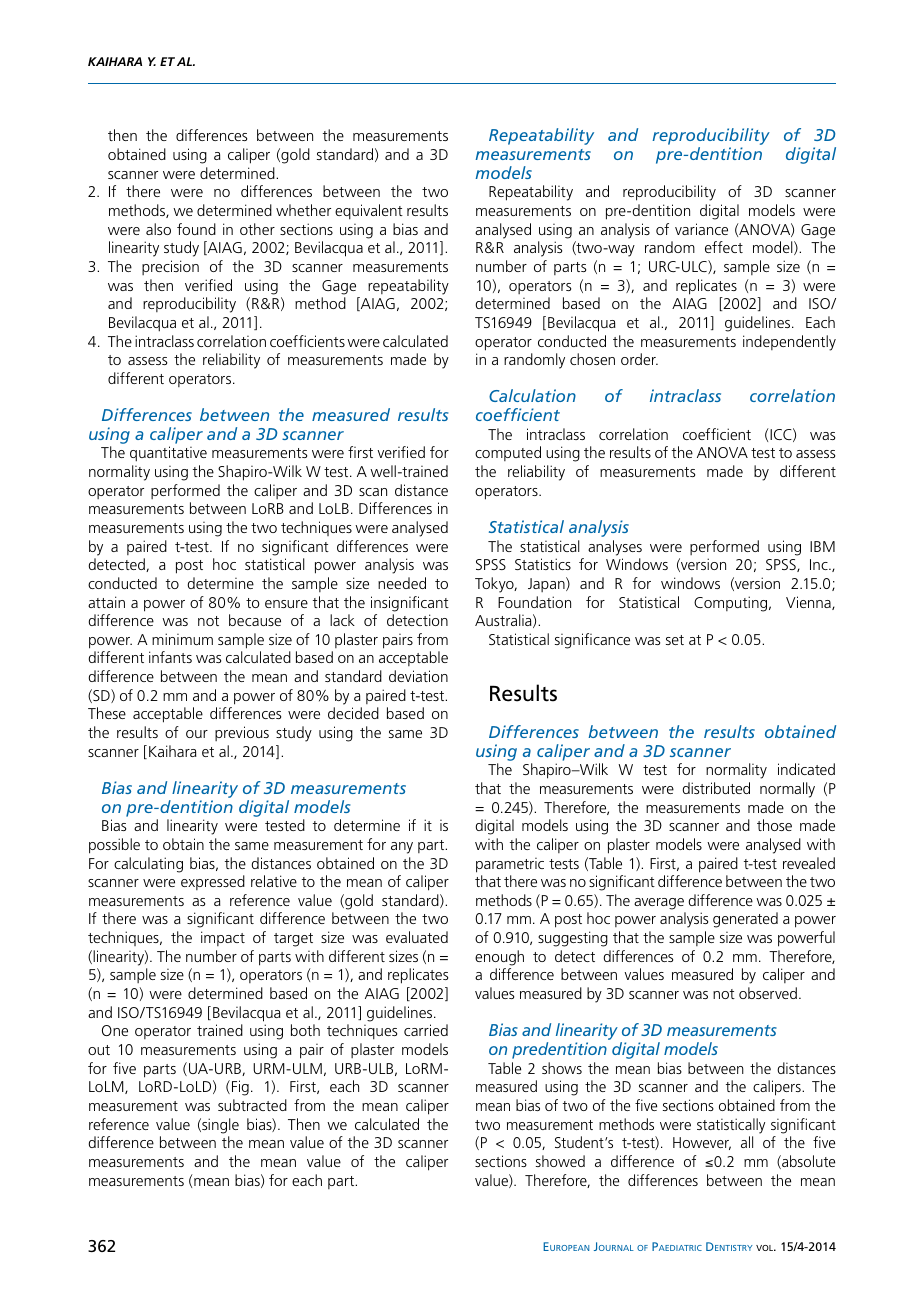 Image resolution: width=924 pixels, height=1308 pixels. I want to click on equivalent, so click(369, 212).
